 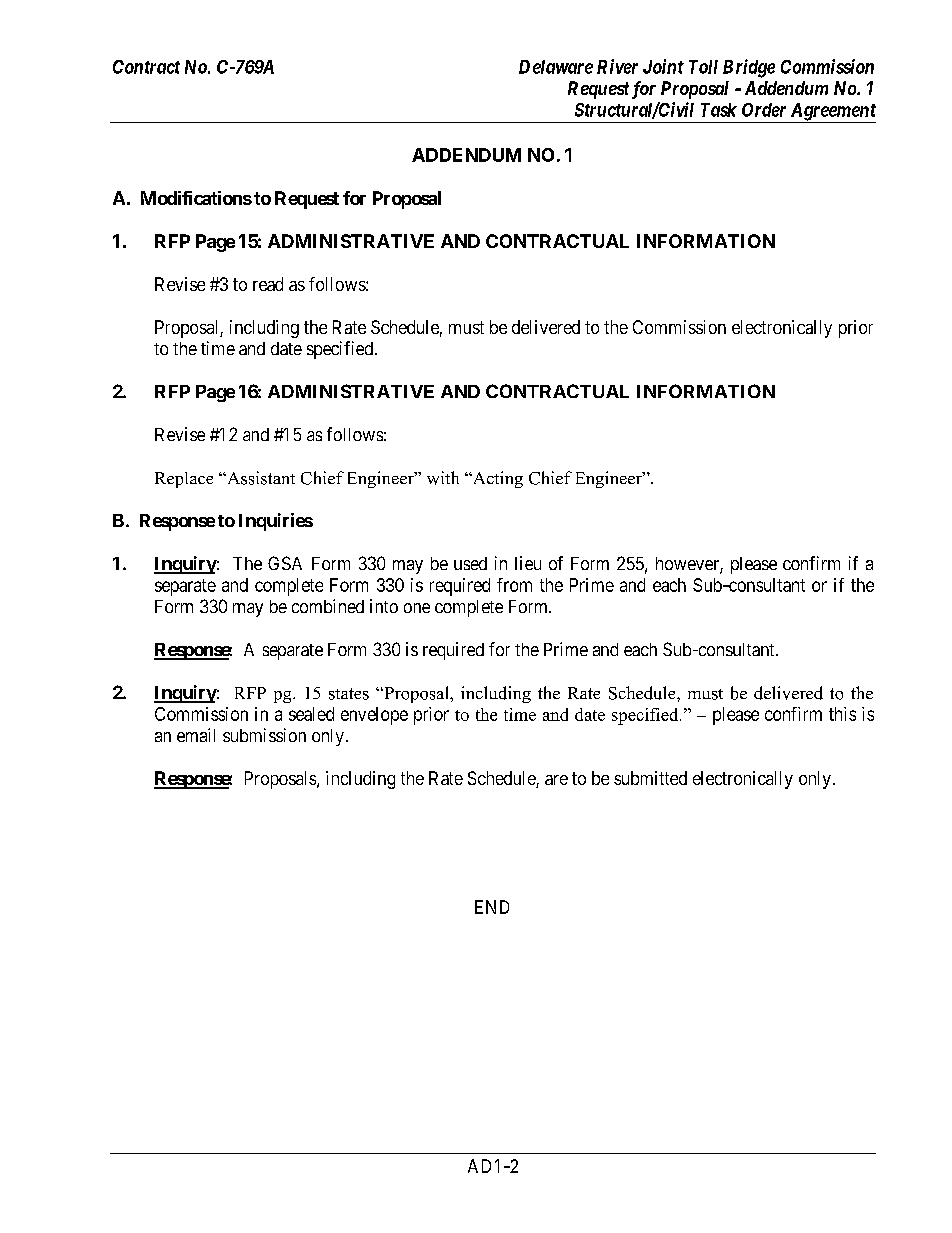 I want to click on Delaware, so click(x=556, y=67).
